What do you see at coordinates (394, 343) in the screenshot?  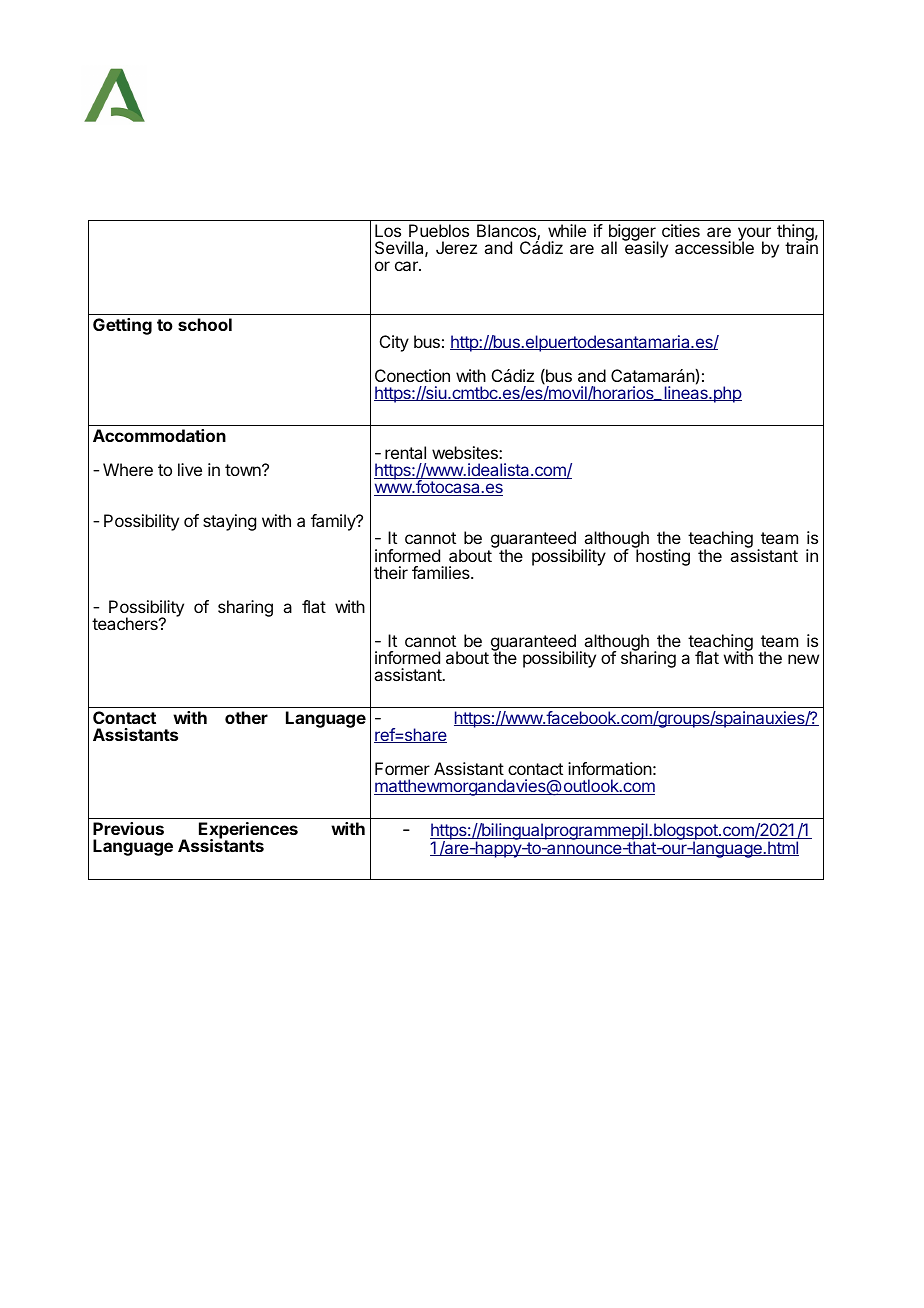 I see `City` at bounding box center [394, 343].
